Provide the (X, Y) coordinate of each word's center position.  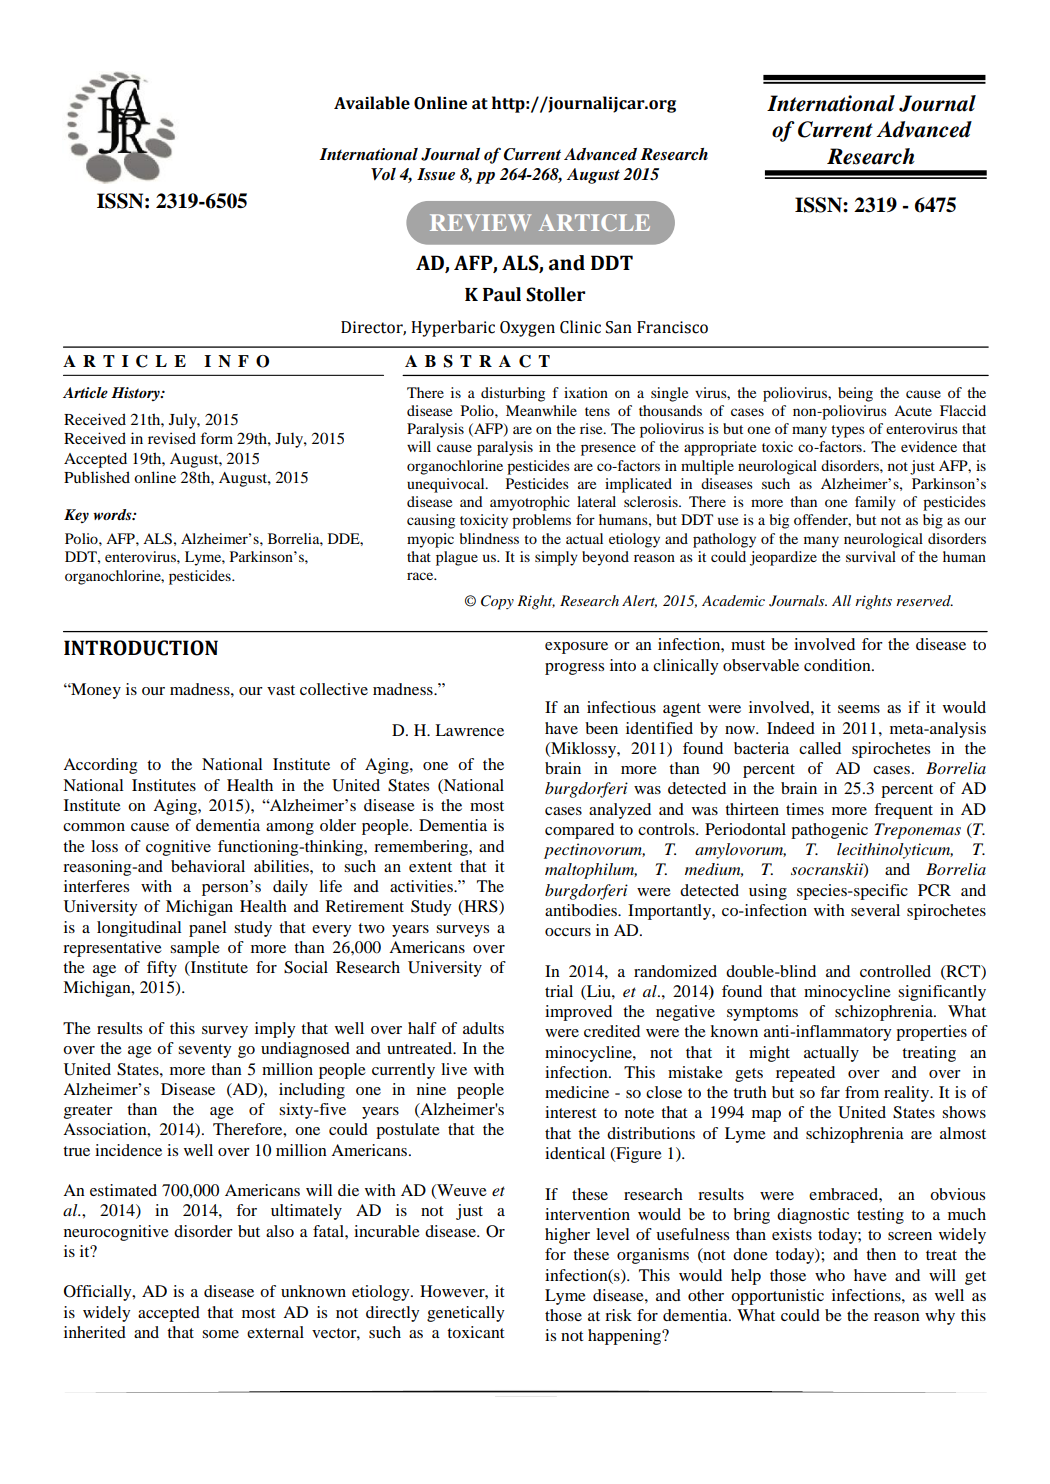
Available (372, 103)
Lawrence (469, 730)
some (220, 1334)
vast (281, 690)
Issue (436, 174)
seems (859, 709)
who (830, 1275)
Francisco (672, 327)
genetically (465, 1314)
